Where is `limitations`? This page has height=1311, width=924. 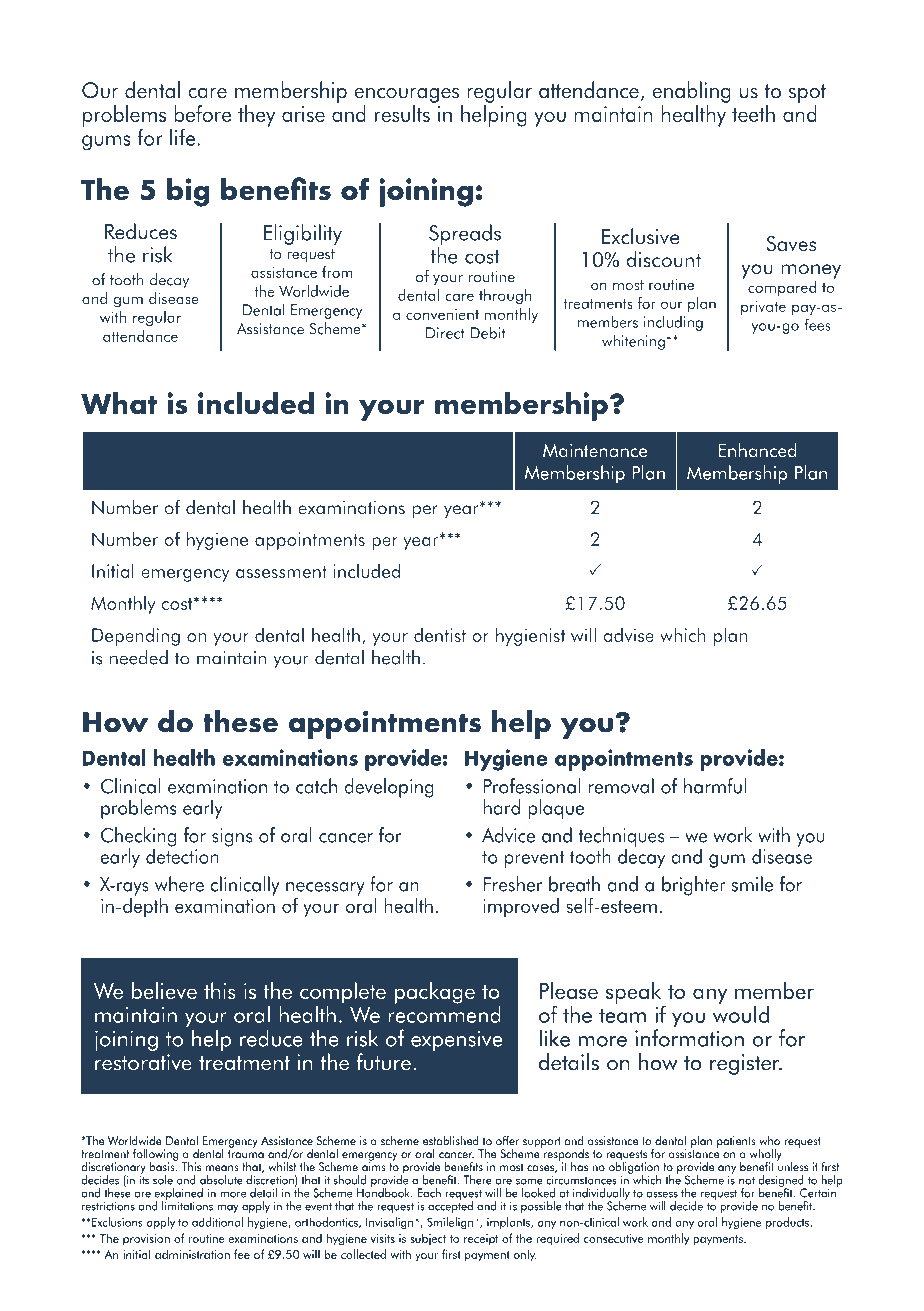
limitations is located at coordinates (187, 1205).
